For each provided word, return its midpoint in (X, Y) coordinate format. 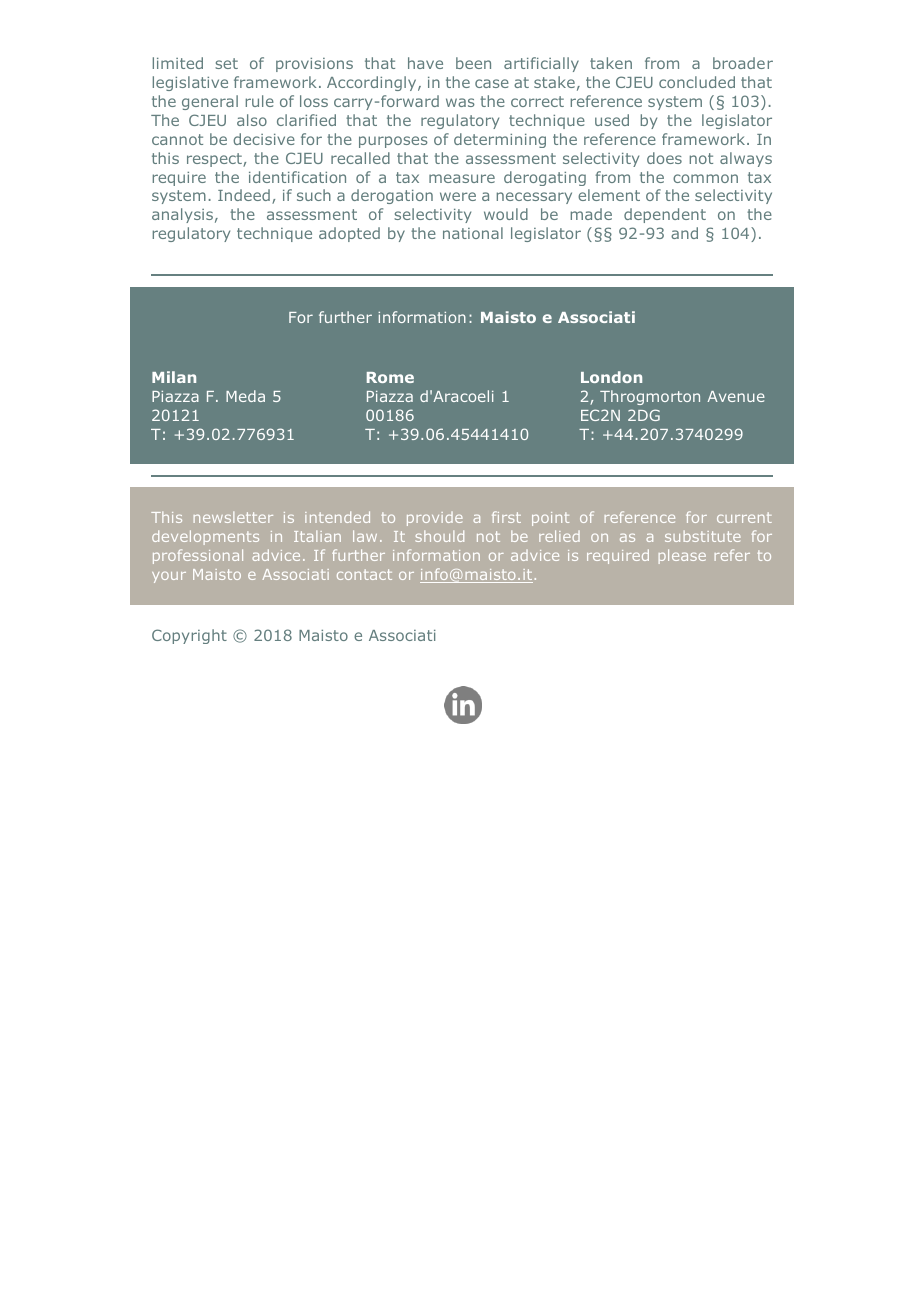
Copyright (189, 636)
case (492, 83)
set (226, 63)
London (611, 377)
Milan (174, 377)
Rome (390, 377)
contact (364, 574)
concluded (697, 82)
